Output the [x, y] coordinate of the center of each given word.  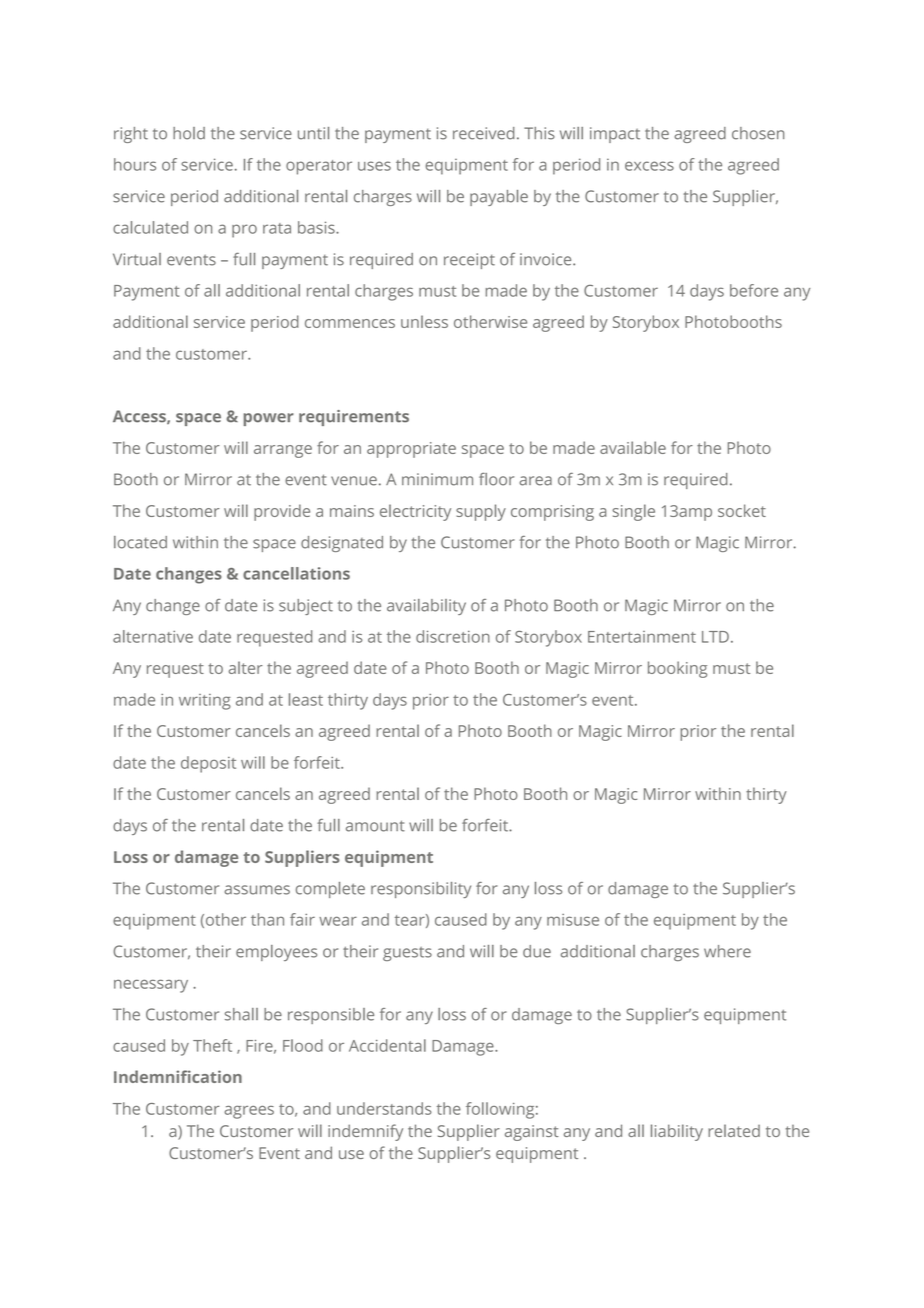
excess [649, 166]
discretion [453, 636]
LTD [715, 637]
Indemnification [178, 1076]
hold [189, 133]
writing [205, 702]
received [484, 133]
